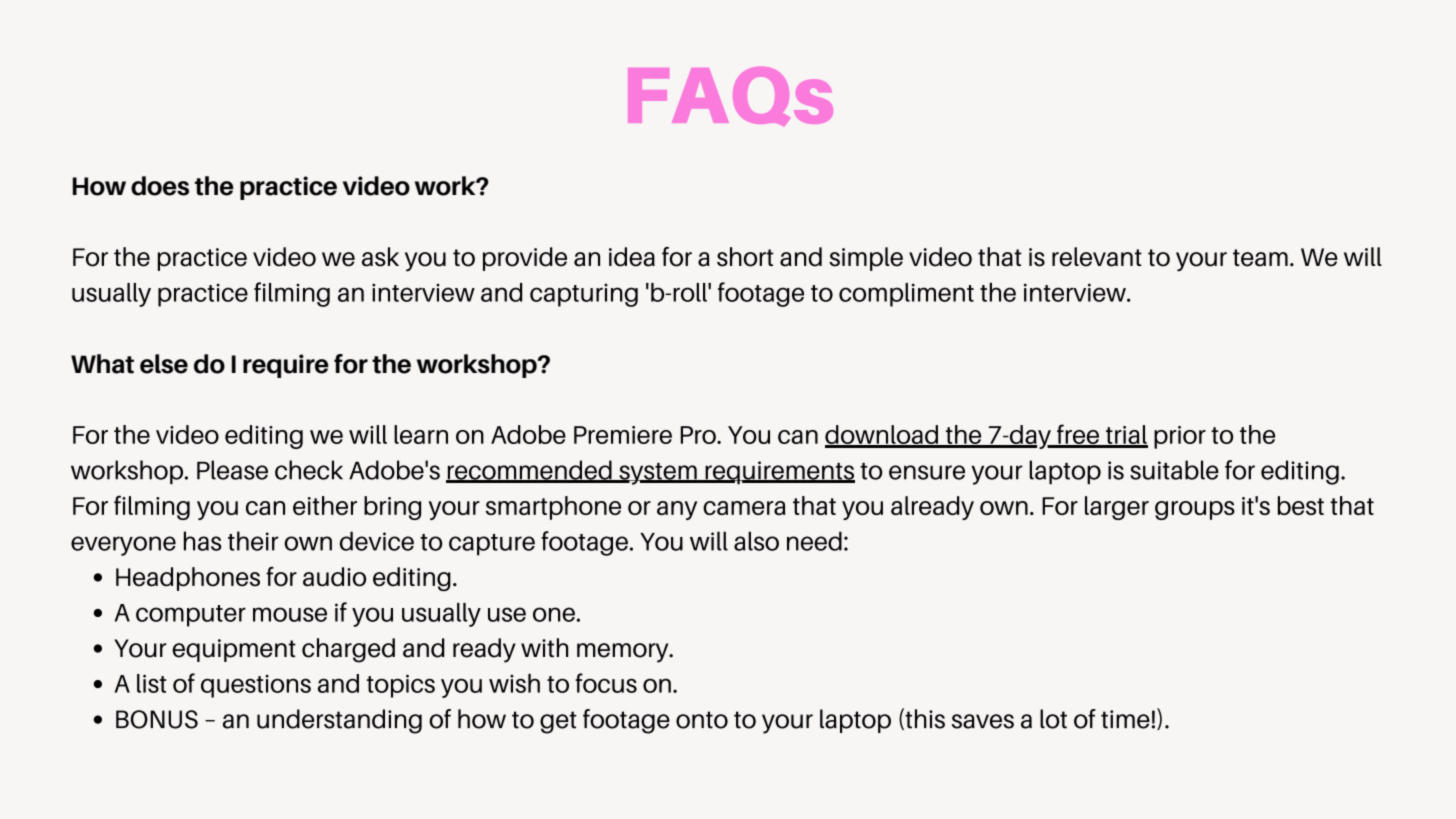  What do you see at coordinates (1195, 510) in the document?
I see `groups` at bounding box center [1195, 510].
